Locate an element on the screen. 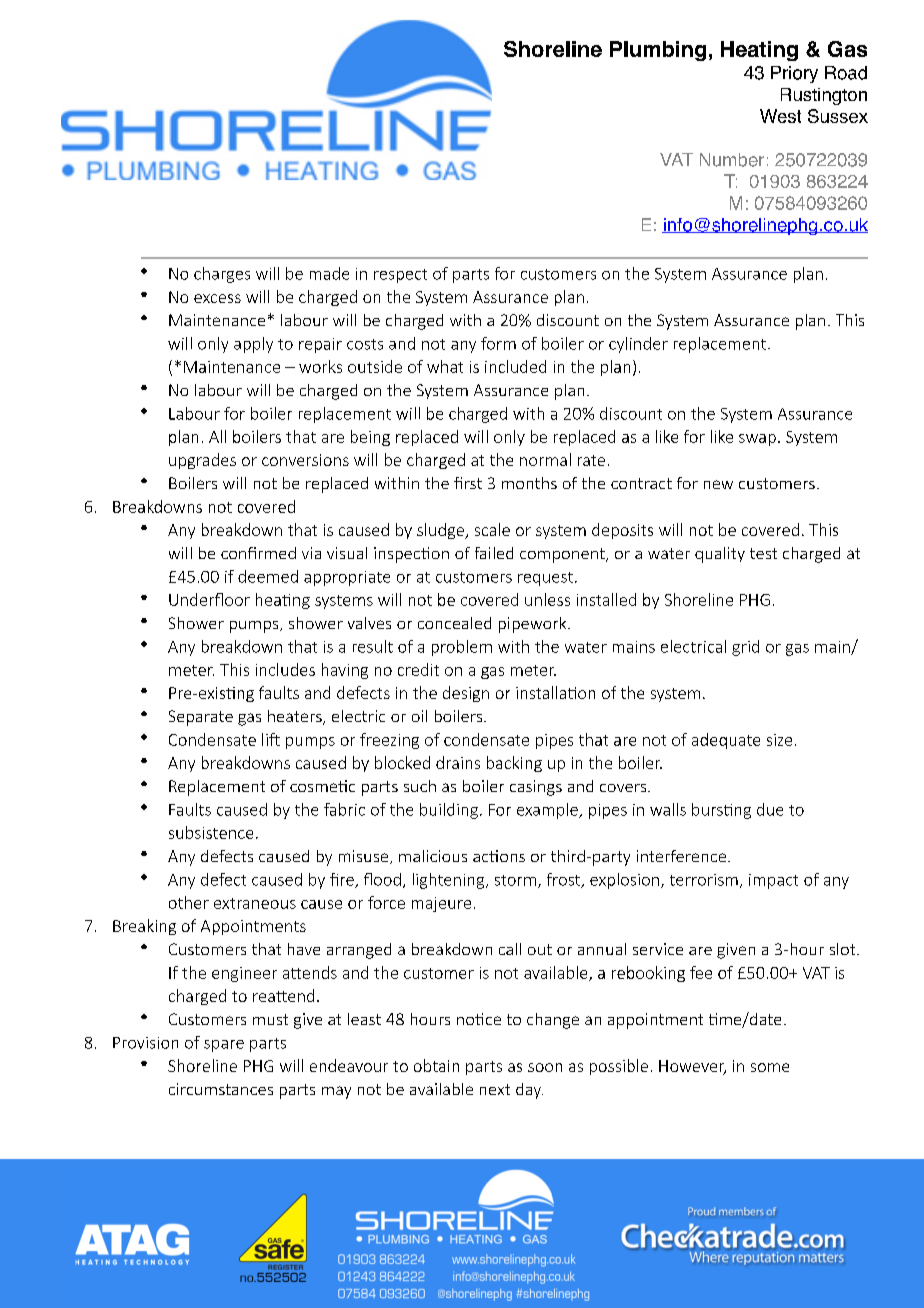 The image size is (924, 1308). excess is located at coordinates (217, 298).
